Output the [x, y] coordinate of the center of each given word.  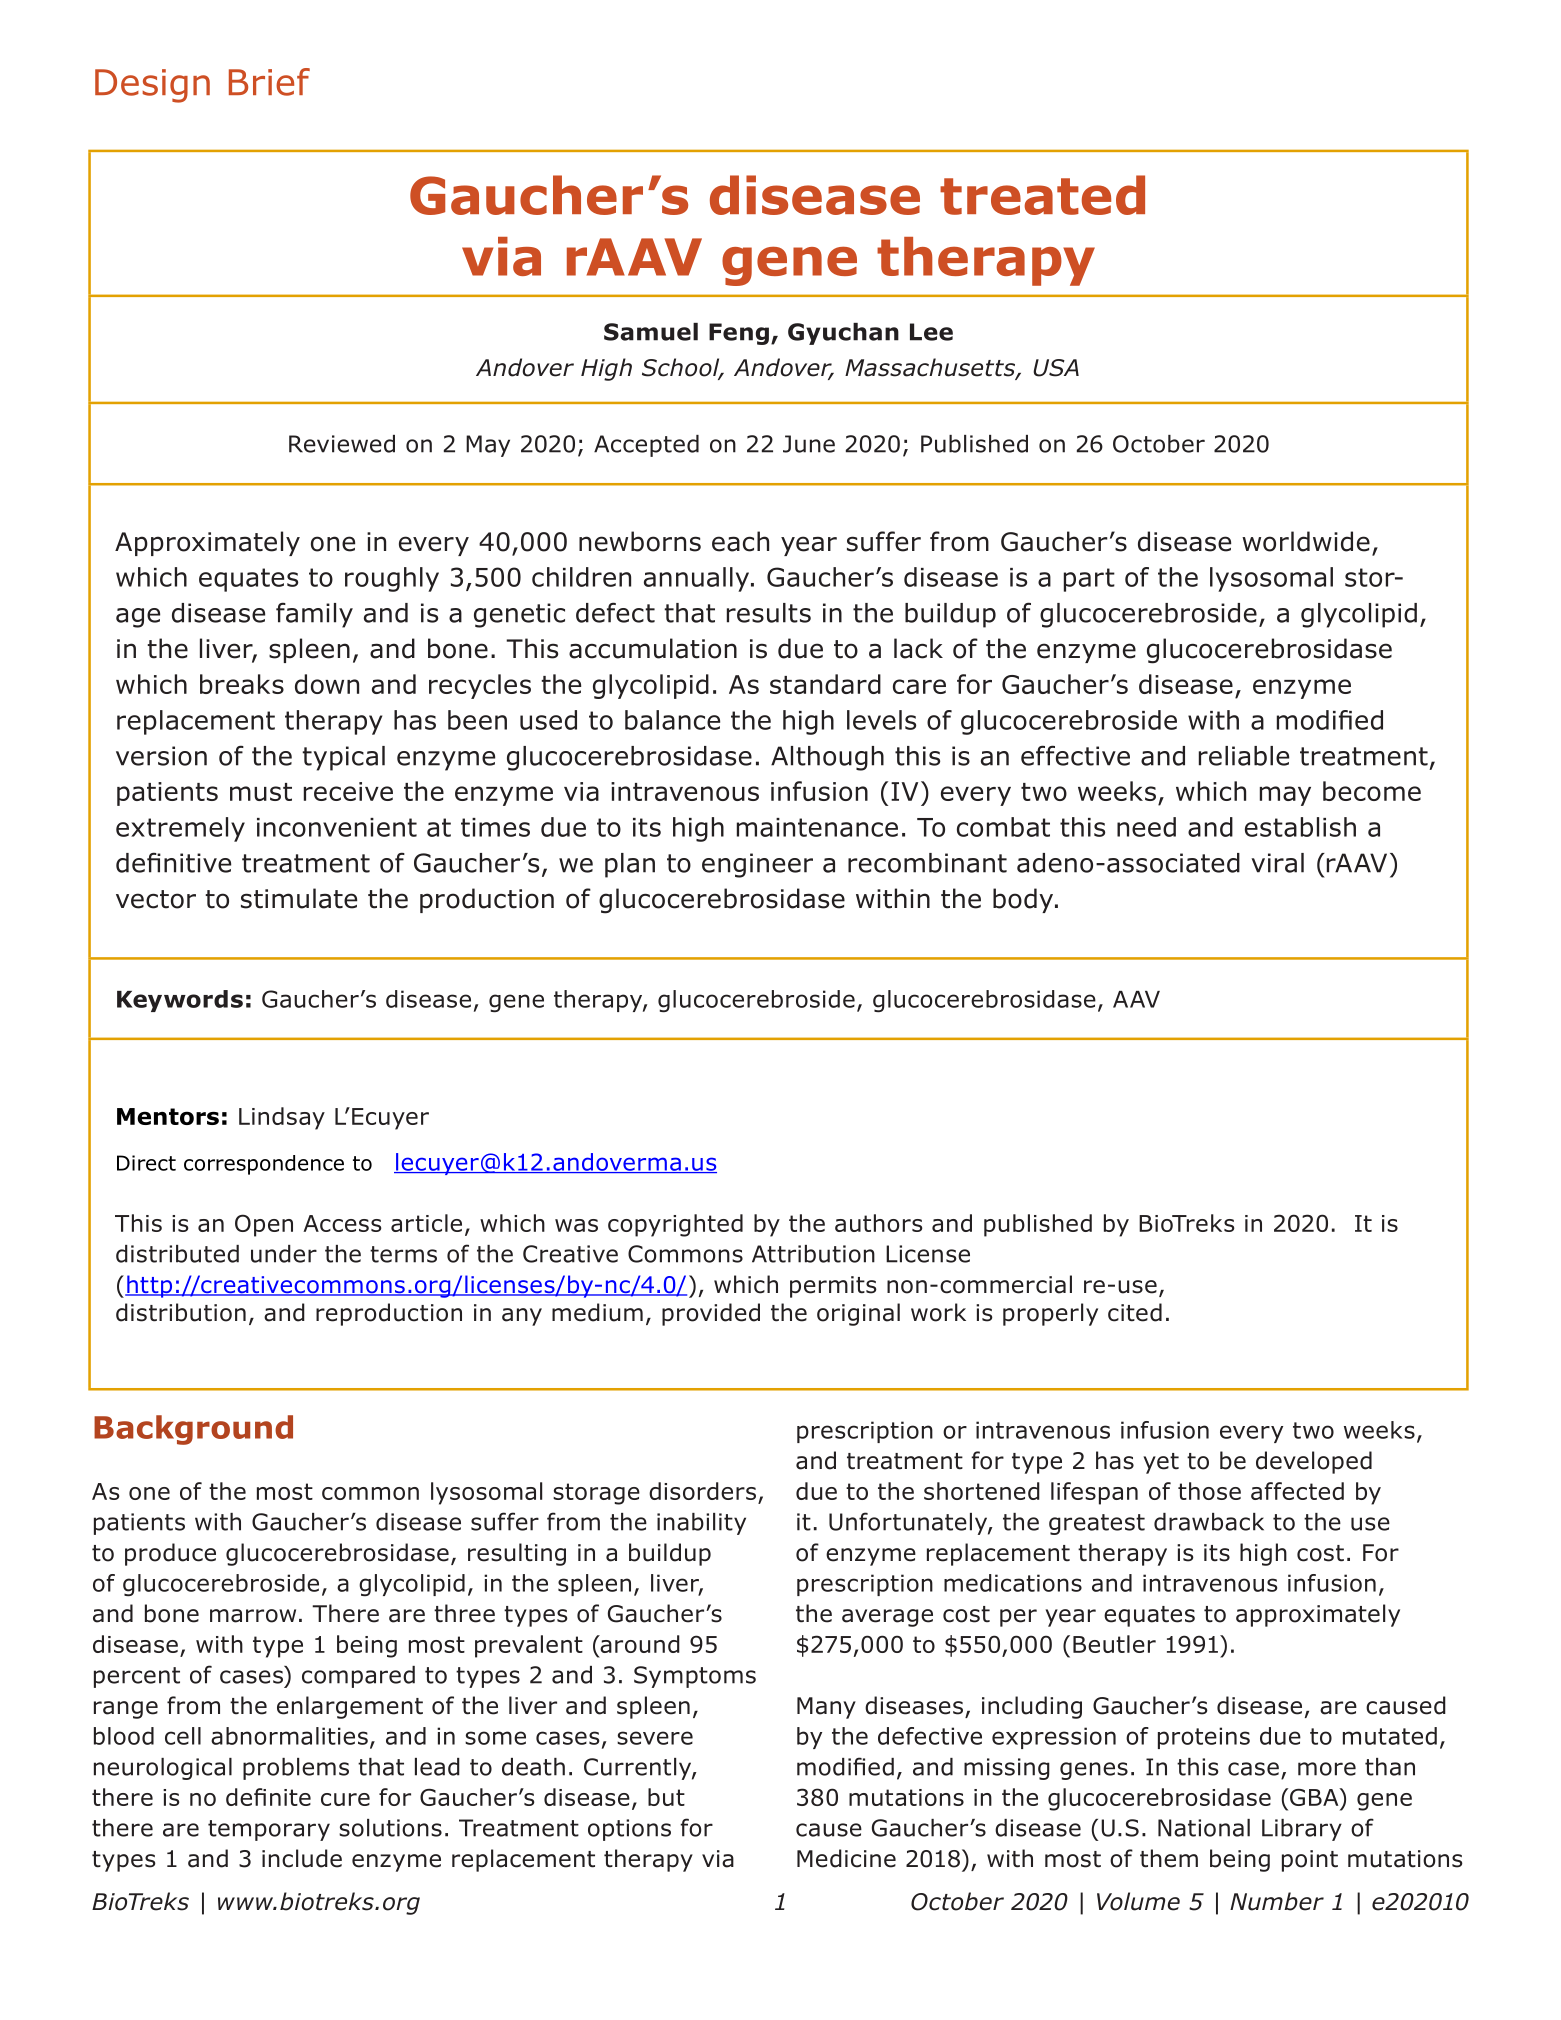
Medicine [846, 1858]
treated [1042, 195]
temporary [269, 1830]
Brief [269, 82]
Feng [739, 334]
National [1204, 1828]
